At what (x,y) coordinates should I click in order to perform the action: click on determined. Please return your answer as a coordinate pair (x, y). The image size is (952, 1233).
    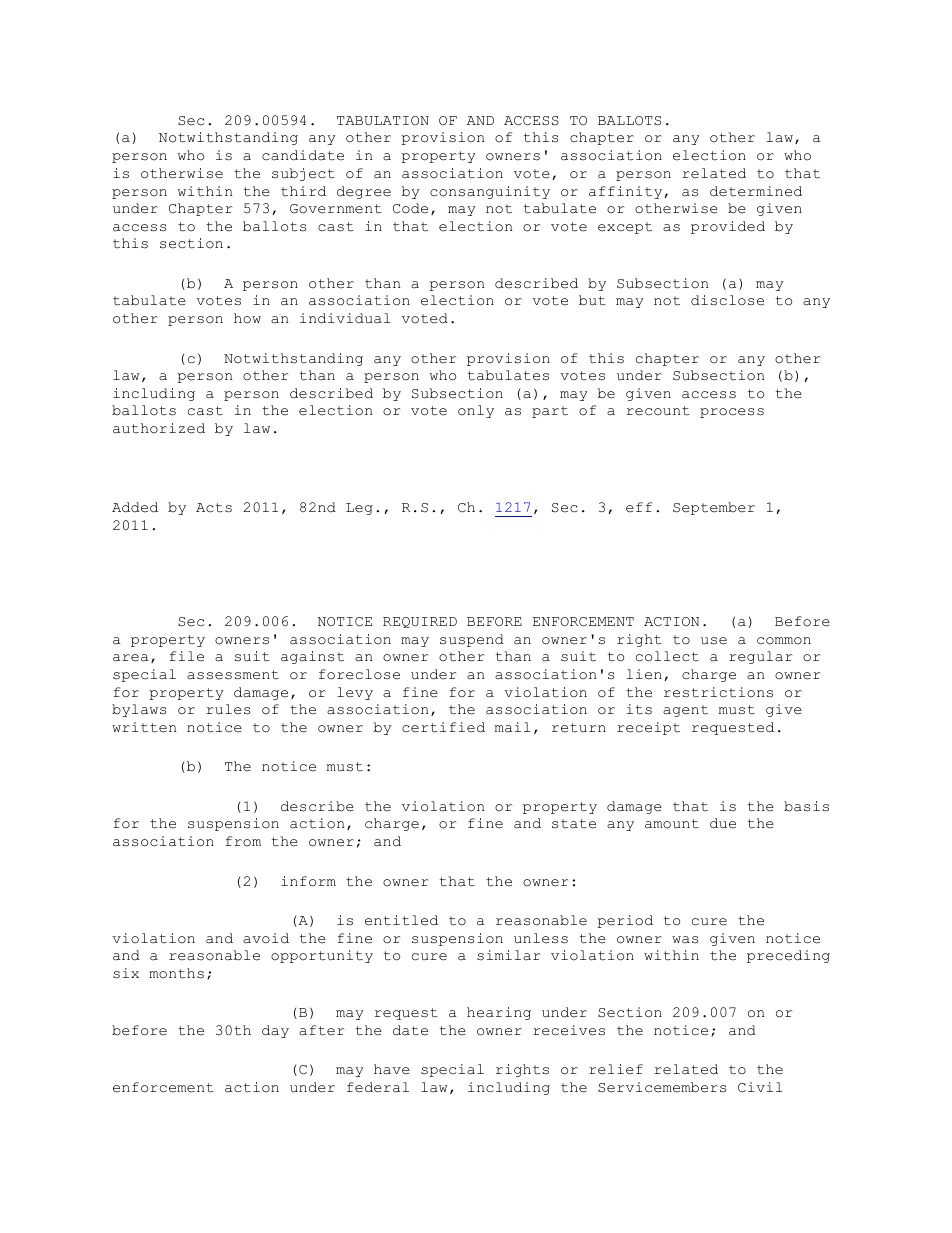
    Looking at the image, I should click on (756, 191).
